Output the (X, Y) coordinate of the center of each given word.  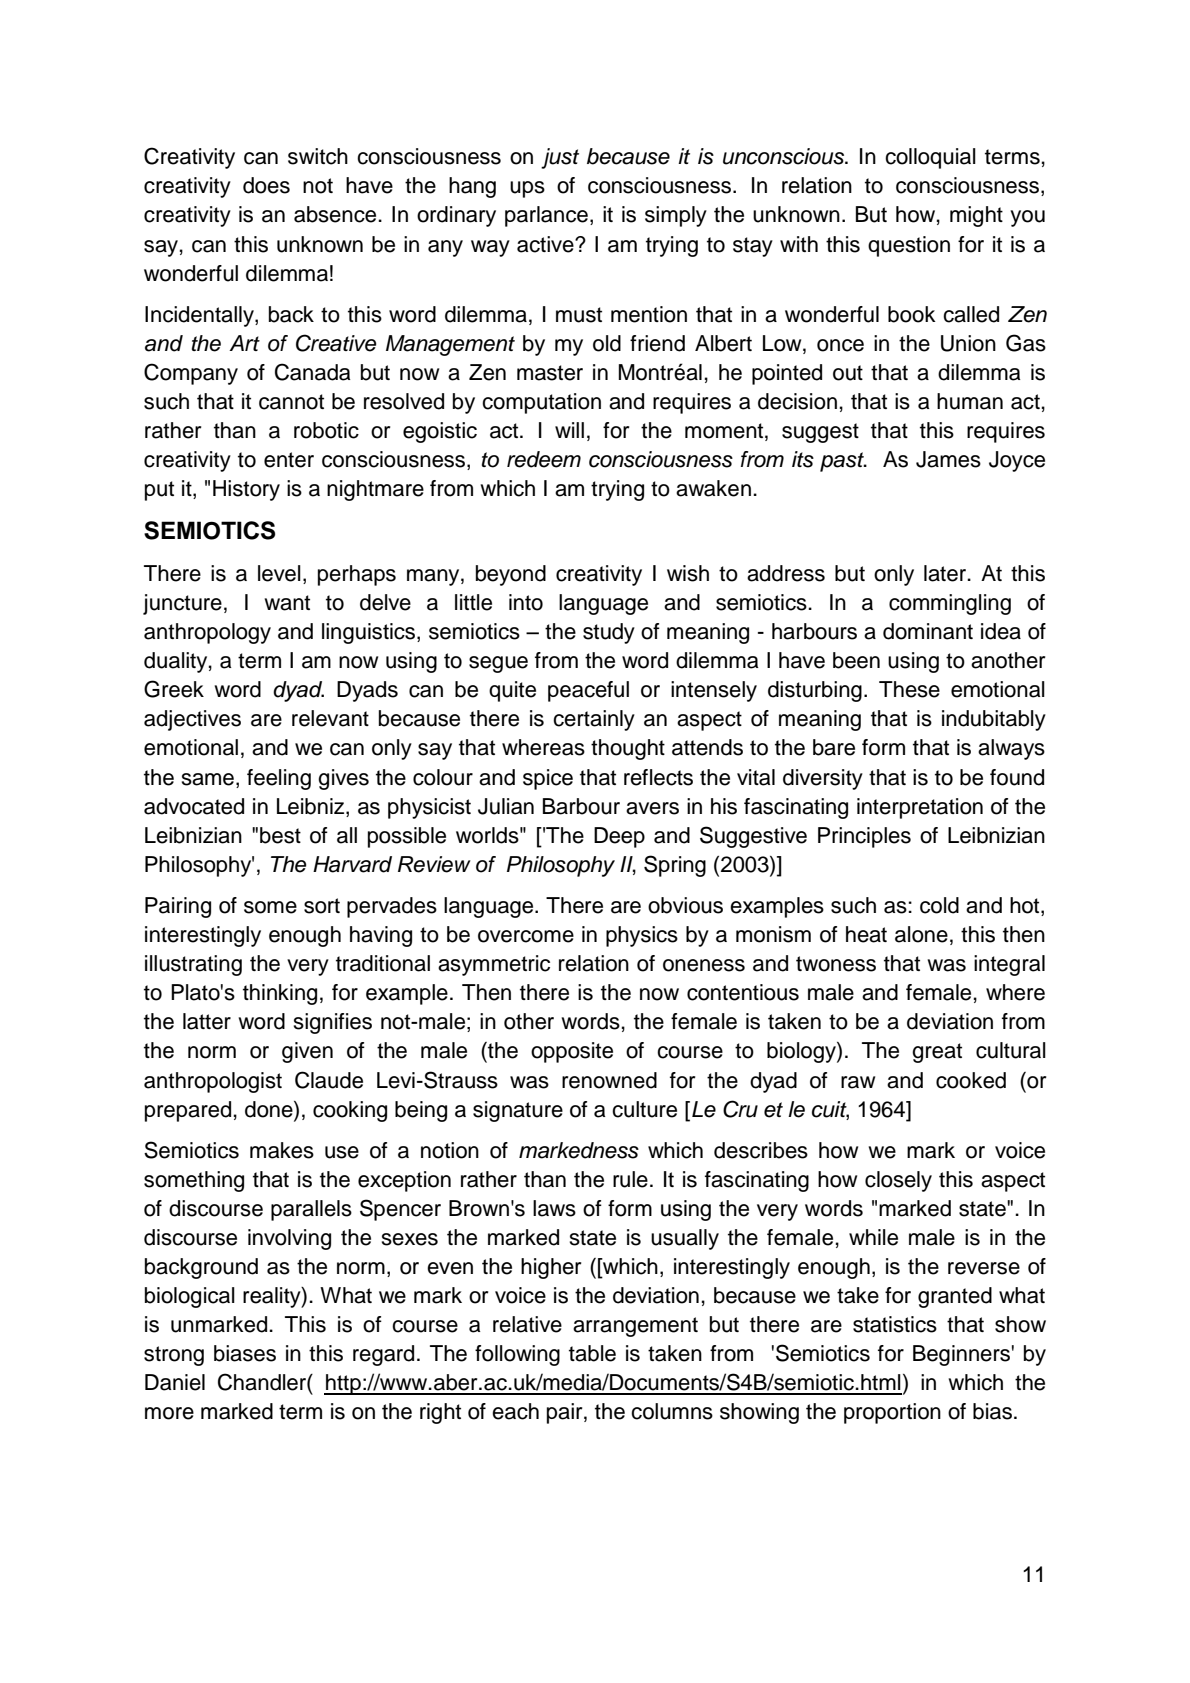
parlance (546, 216)
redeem (544, 459)
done (270, 1109)
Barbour (581, 806)
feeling (279, 779)
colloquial (930, 158)
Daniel (175, 1382)
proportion (892, 1413)
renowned (609, 1080)
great (937, 1053)
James (948, 459)
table (592, 1353)
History (246, 490)
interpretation (920, 808)
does (266, 185)
